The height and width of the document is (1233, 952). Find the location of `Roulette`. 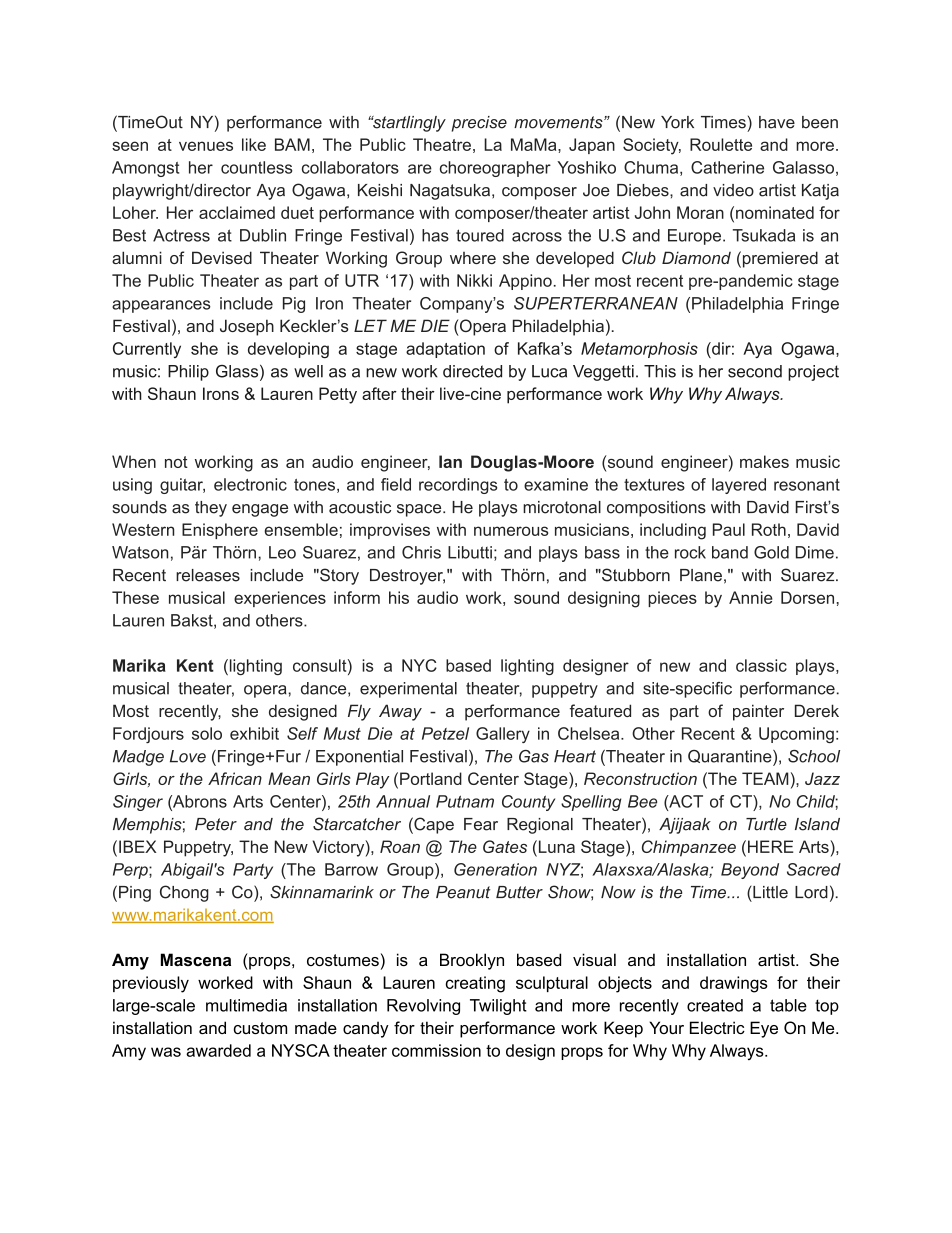

Roulette is located at coordinates (721, 144).
